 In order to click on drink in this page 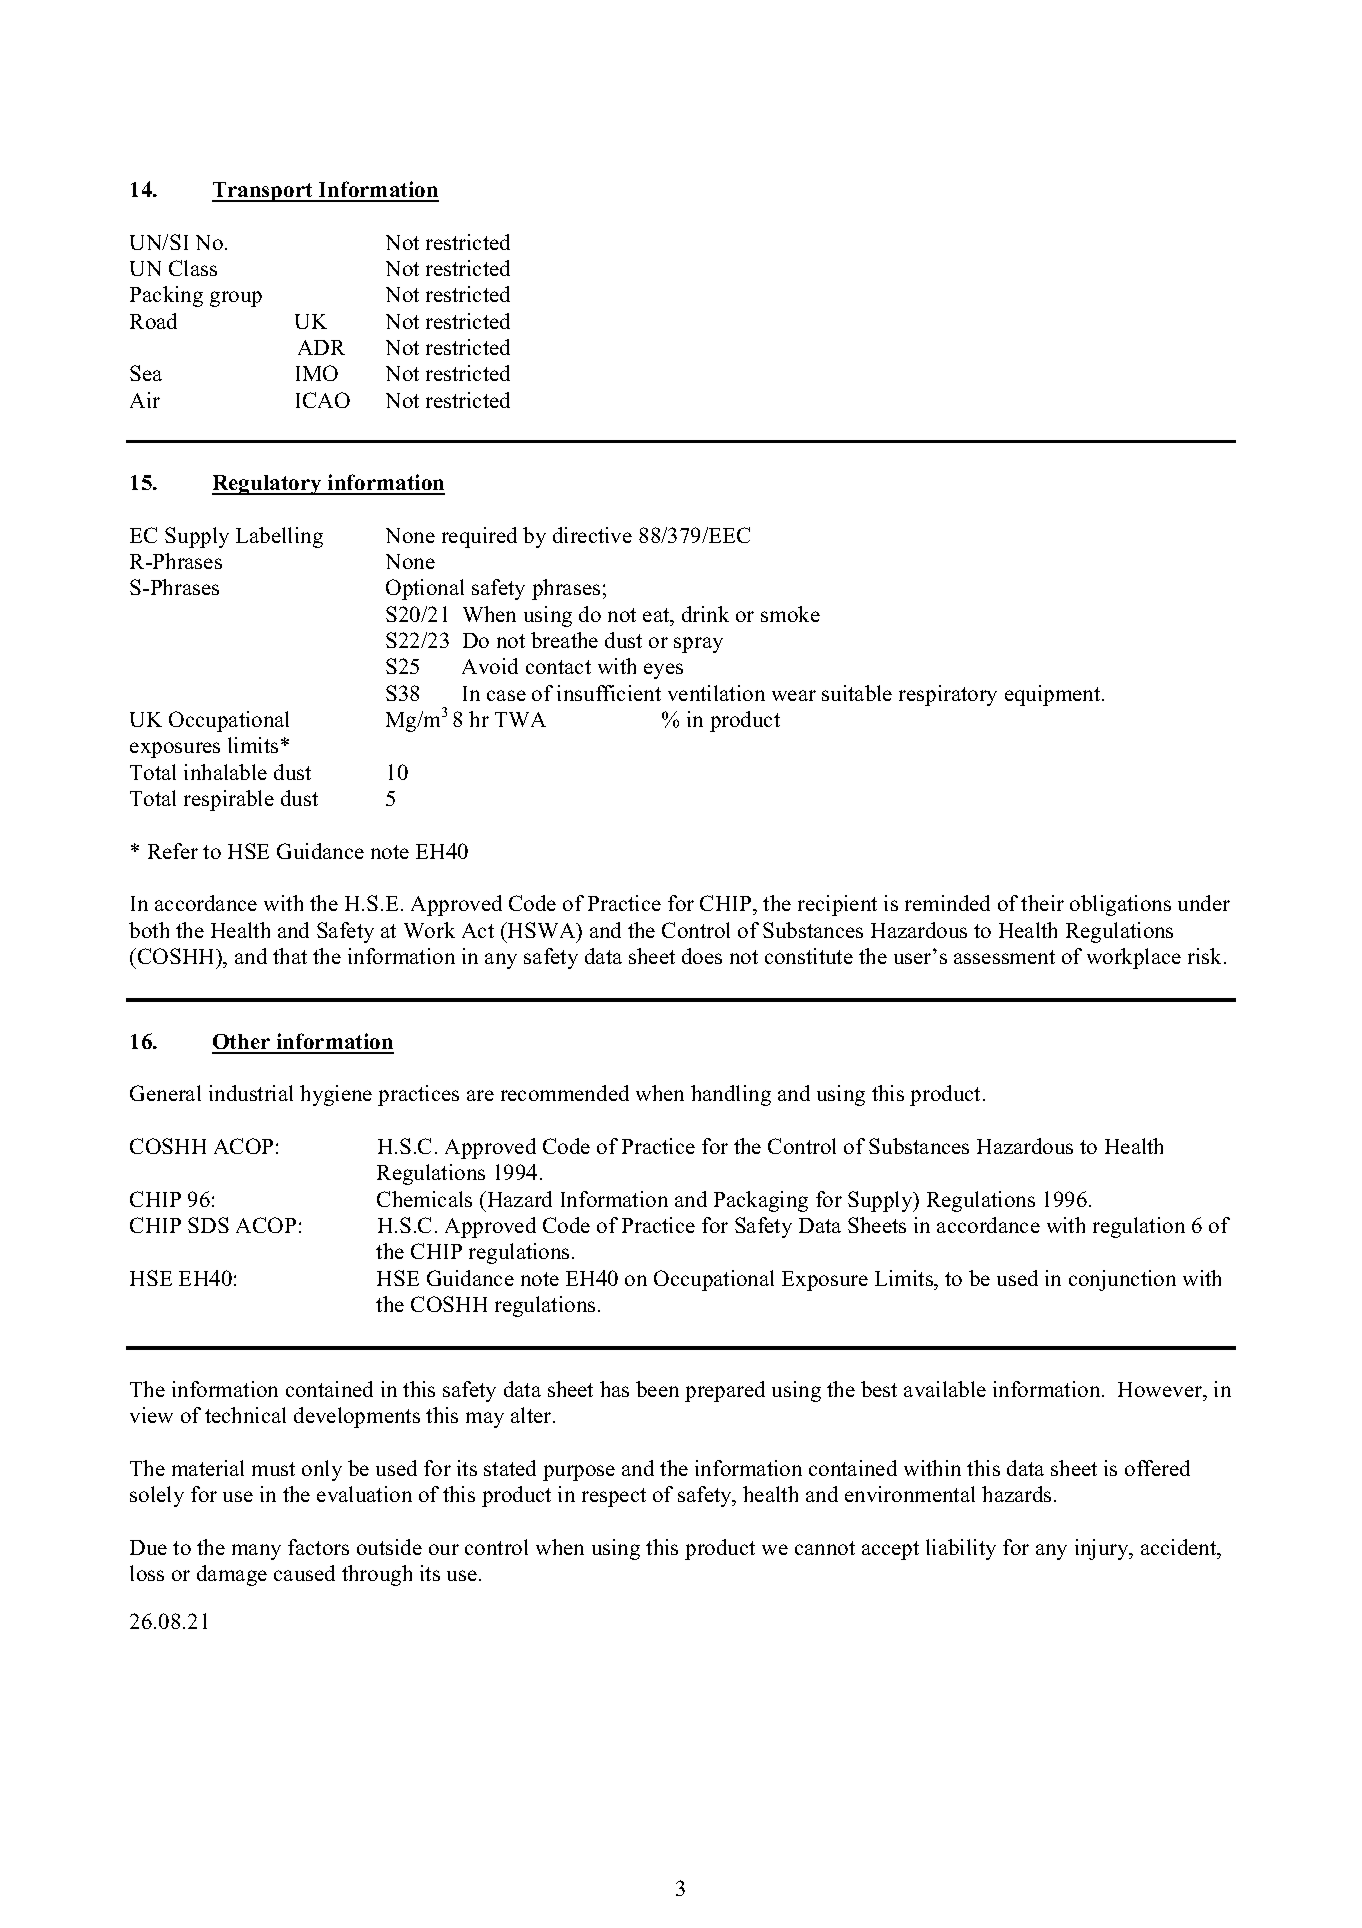, I will do `click(705, 614)`.
